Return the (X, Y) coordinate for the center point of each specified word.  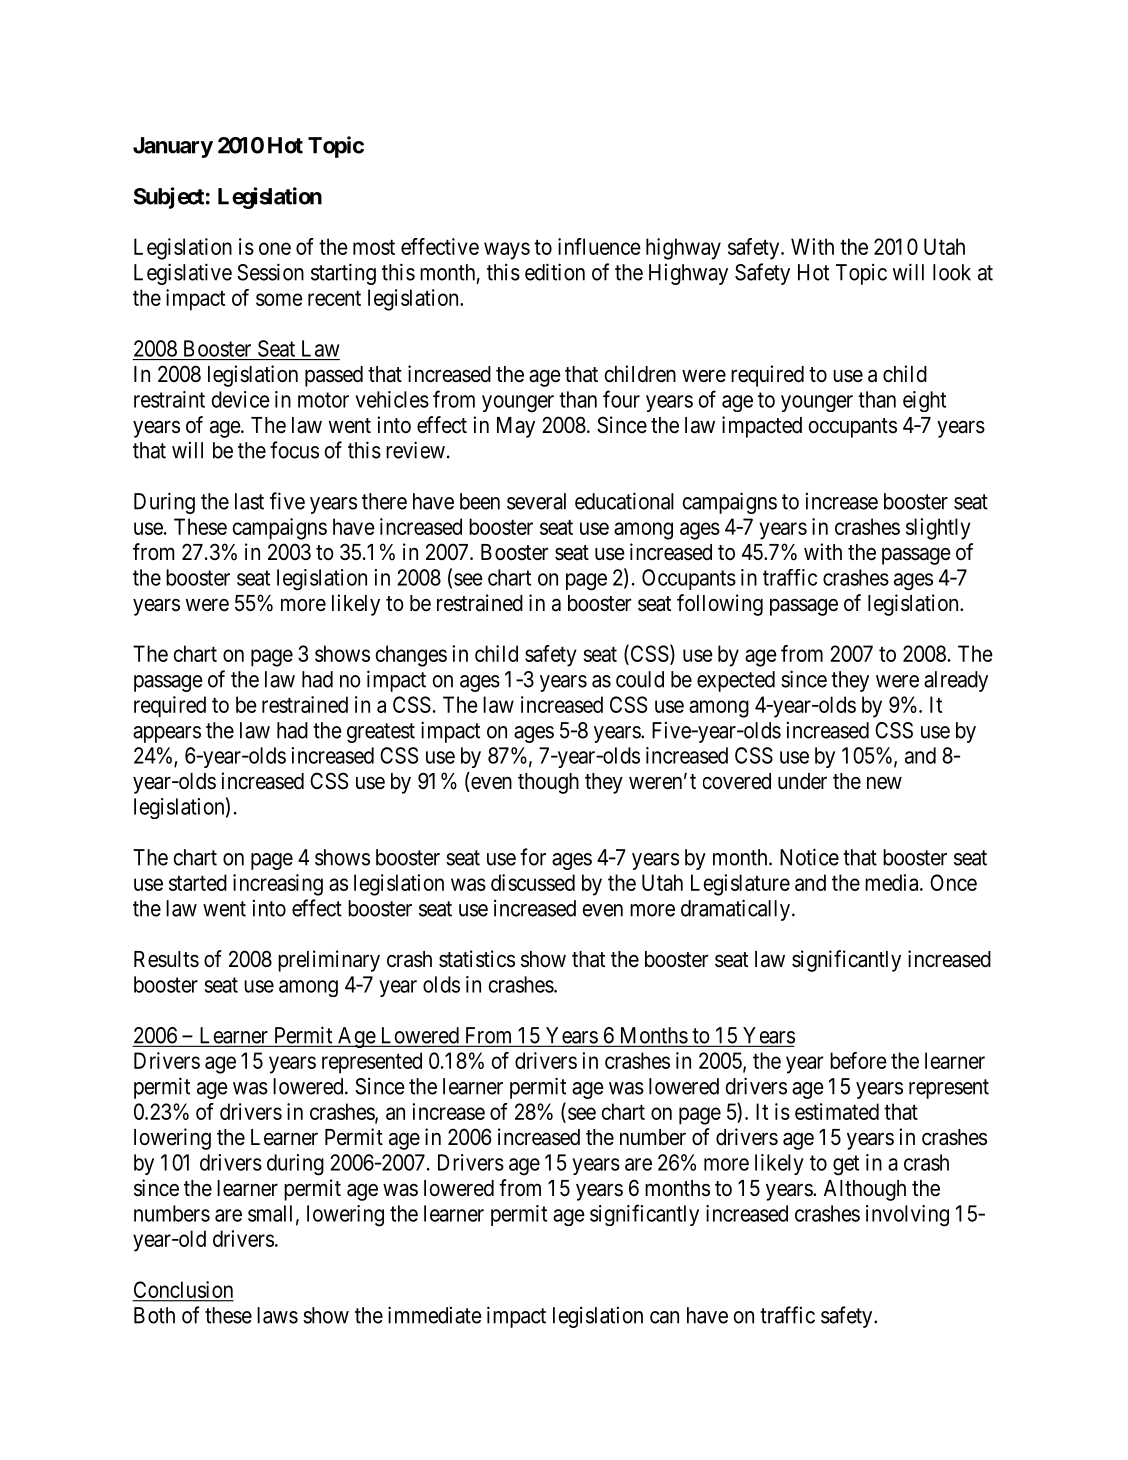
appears (167, 734)
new (884, 783)
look (952, 272)
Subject (169, 198)
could (640, 679)
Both (154, 1315)
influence (599, 246)
